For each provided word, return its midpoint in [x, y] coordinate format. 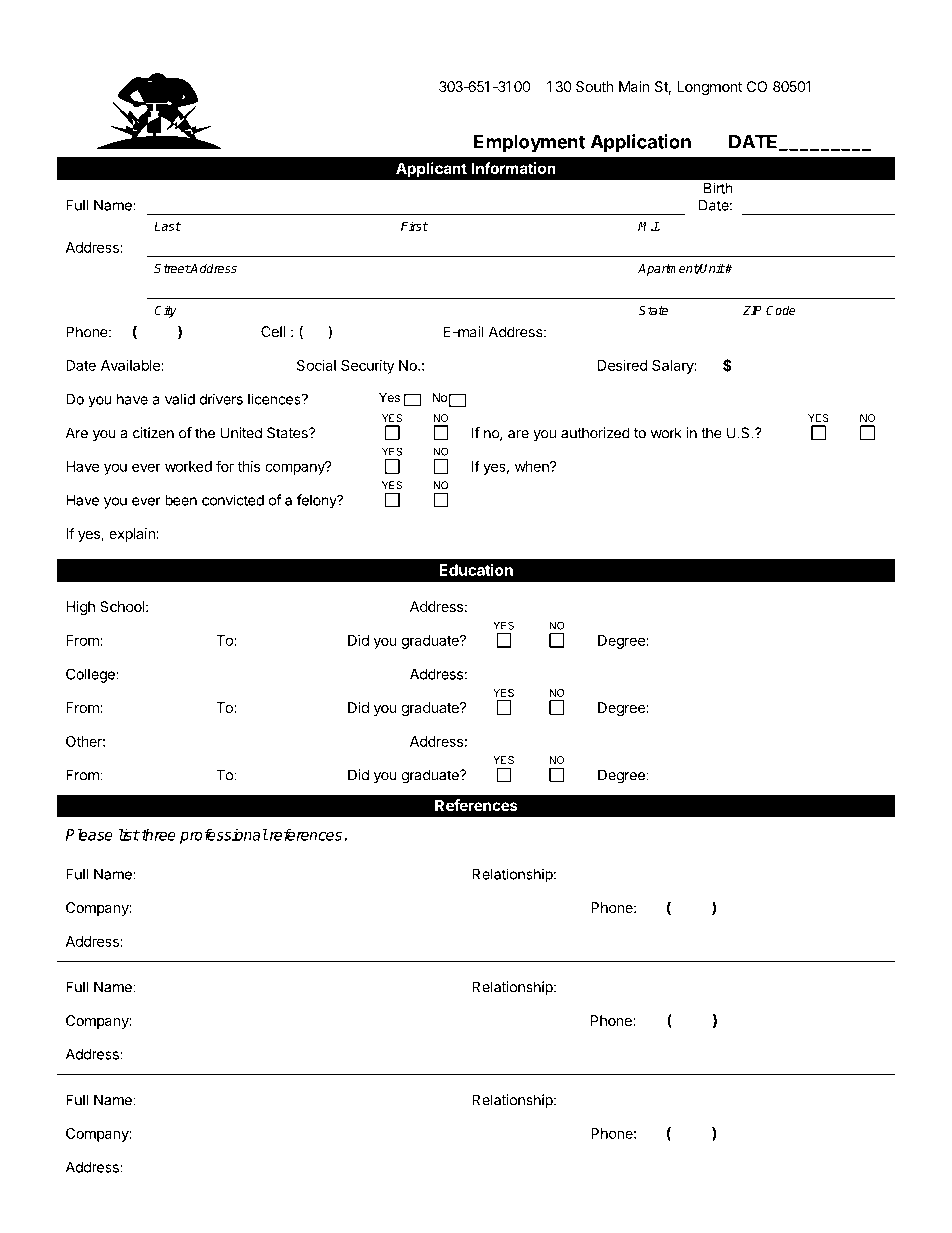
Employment [529, 144]
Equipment [674, 64]
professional [224, 836]
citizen [153, 433]
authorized [595, 433]
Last [167, 226]
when [533, 466]
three [157, 835]
